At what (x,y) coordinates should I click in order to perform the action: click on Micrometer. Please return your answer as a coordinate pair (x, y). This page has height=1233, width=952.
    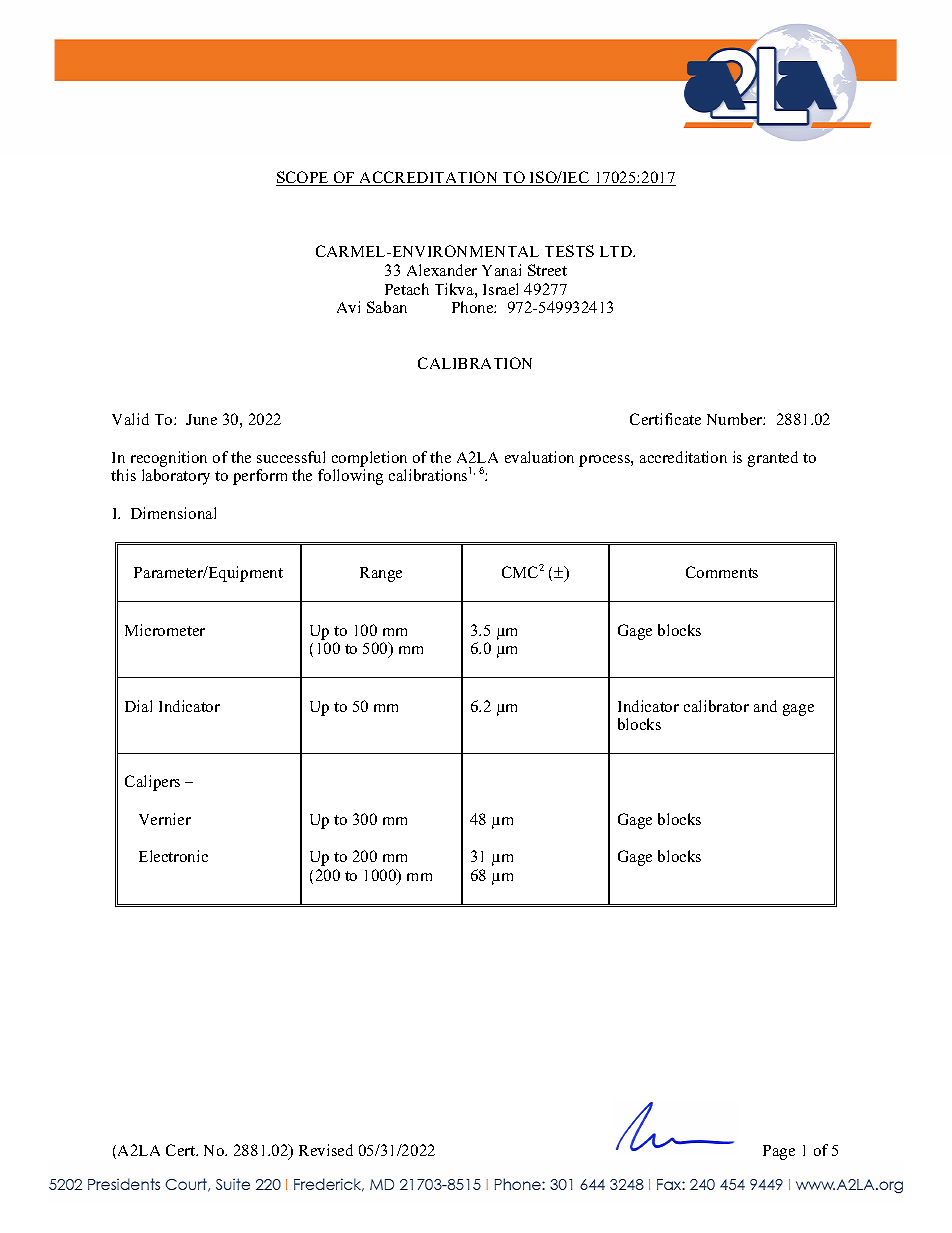
    Looking at the image, I should click on (165, 630).
